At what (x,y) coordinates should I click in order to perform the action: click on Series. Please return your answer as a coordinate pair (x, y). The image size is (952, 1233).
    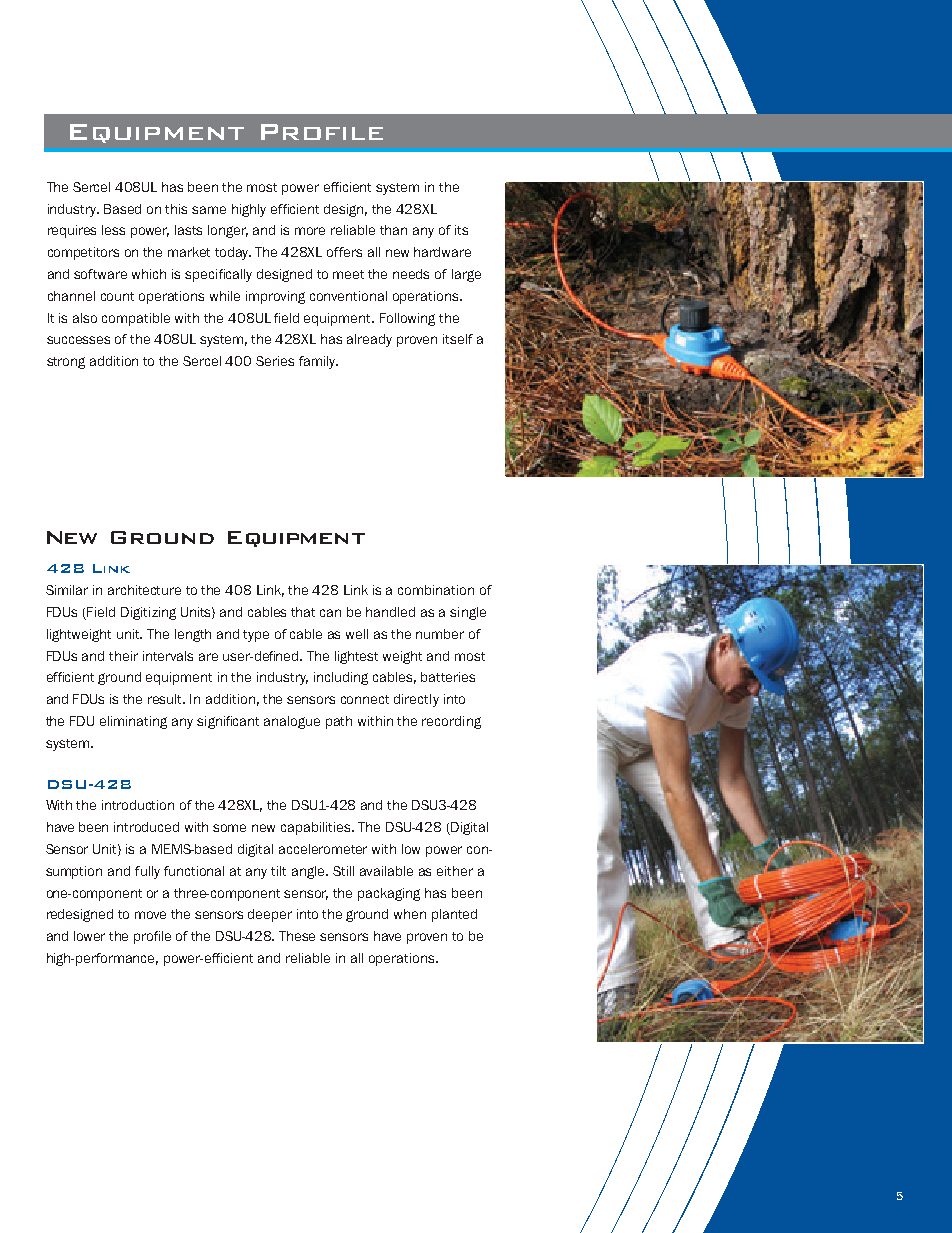
    Looking at the image, I should click on (275, 361).
